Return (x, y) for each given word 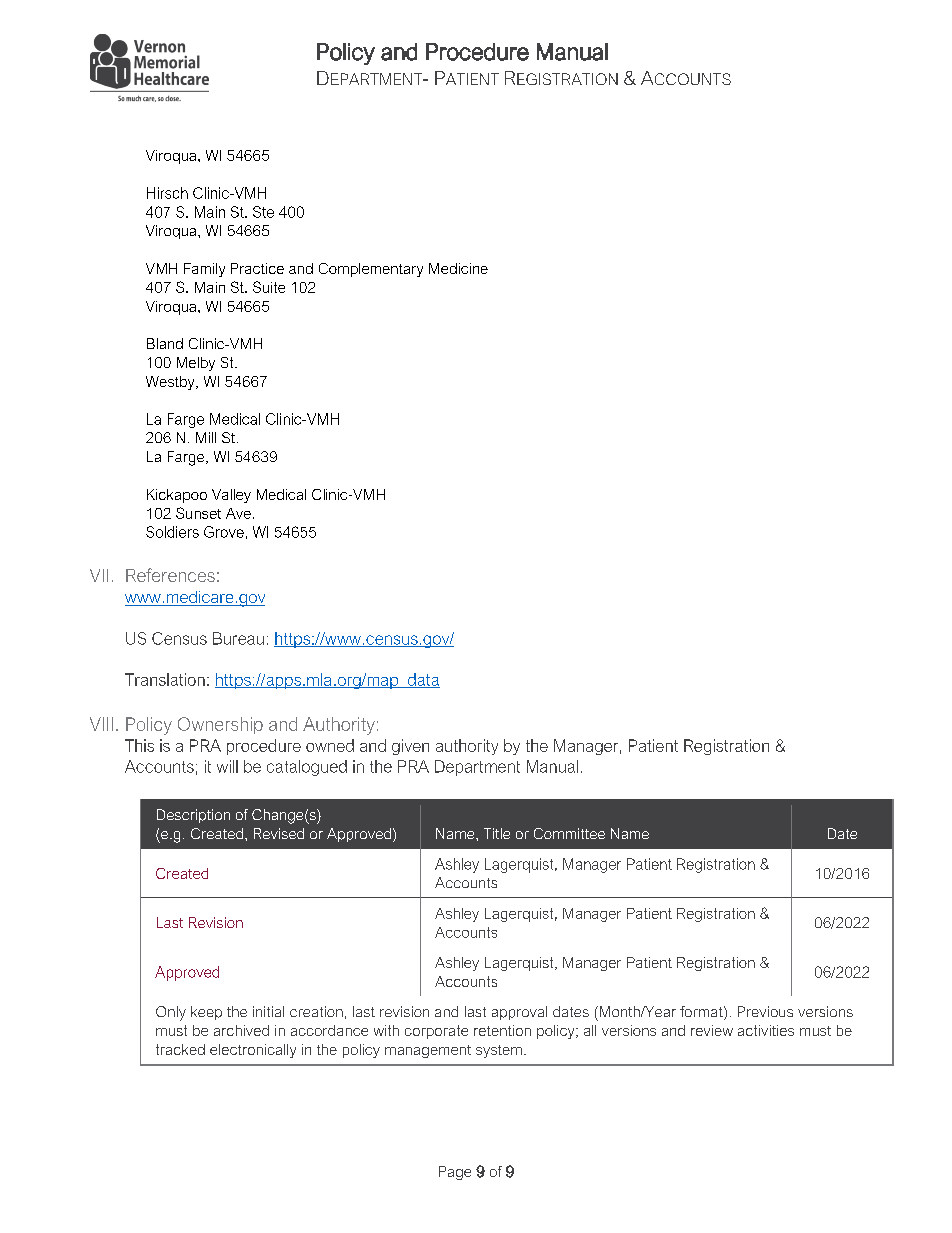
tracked (180, 1049)
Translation (165, 679)
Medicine (458, 268)
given (410, 747)
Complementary (371, 270)
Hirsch (167, 193)
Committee (569, 833)
